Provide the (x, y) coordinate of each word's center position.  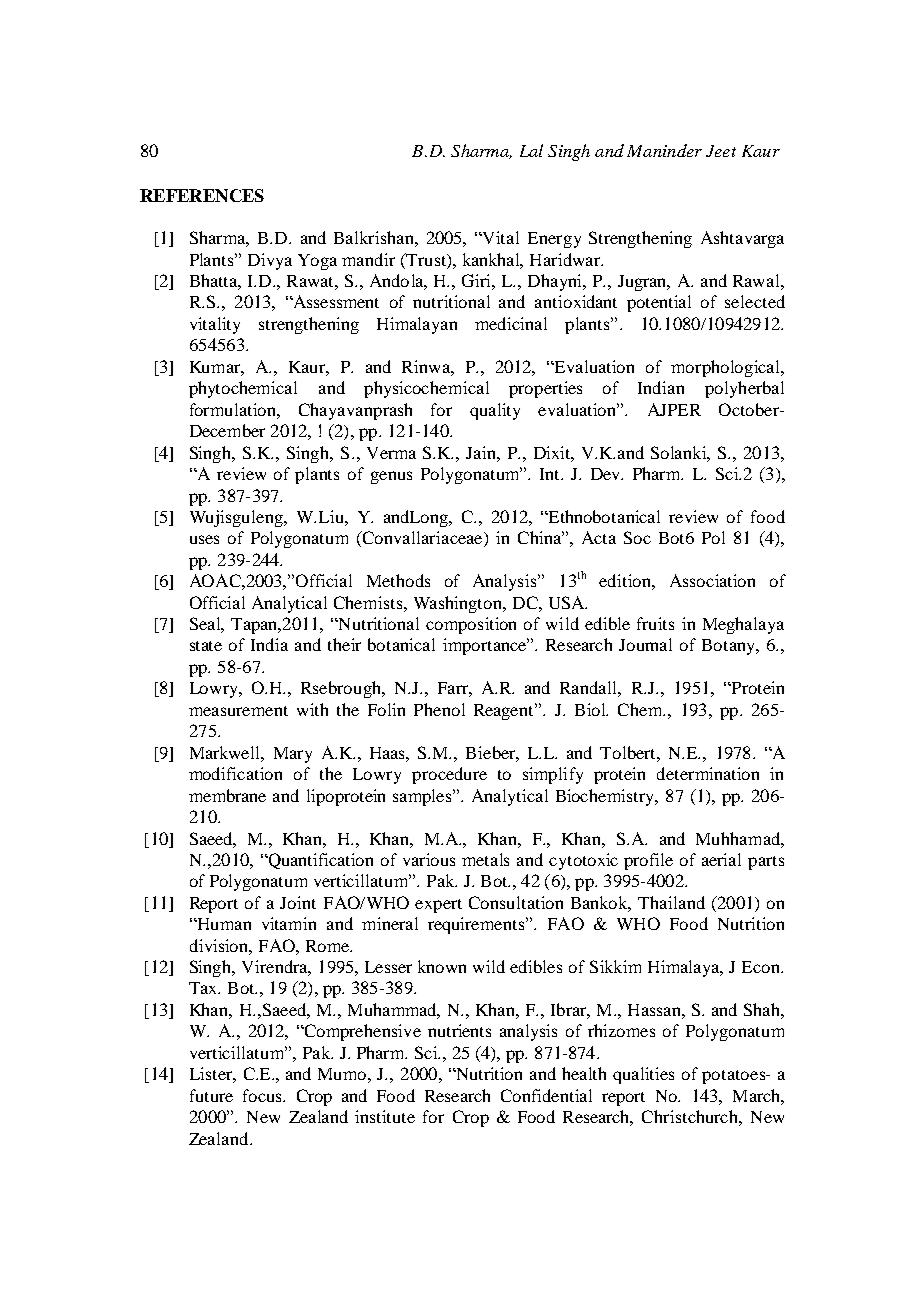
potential (659, 303)
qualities (643, 1075)
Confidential (546, 1095)
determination (708, 773)
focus (263, 1095)
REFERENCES (202, 195)
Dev (607, 474)
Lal (531, 150)
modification (235, 773)
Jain (482, 452)
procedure (449, 775)
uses (204, 539)
